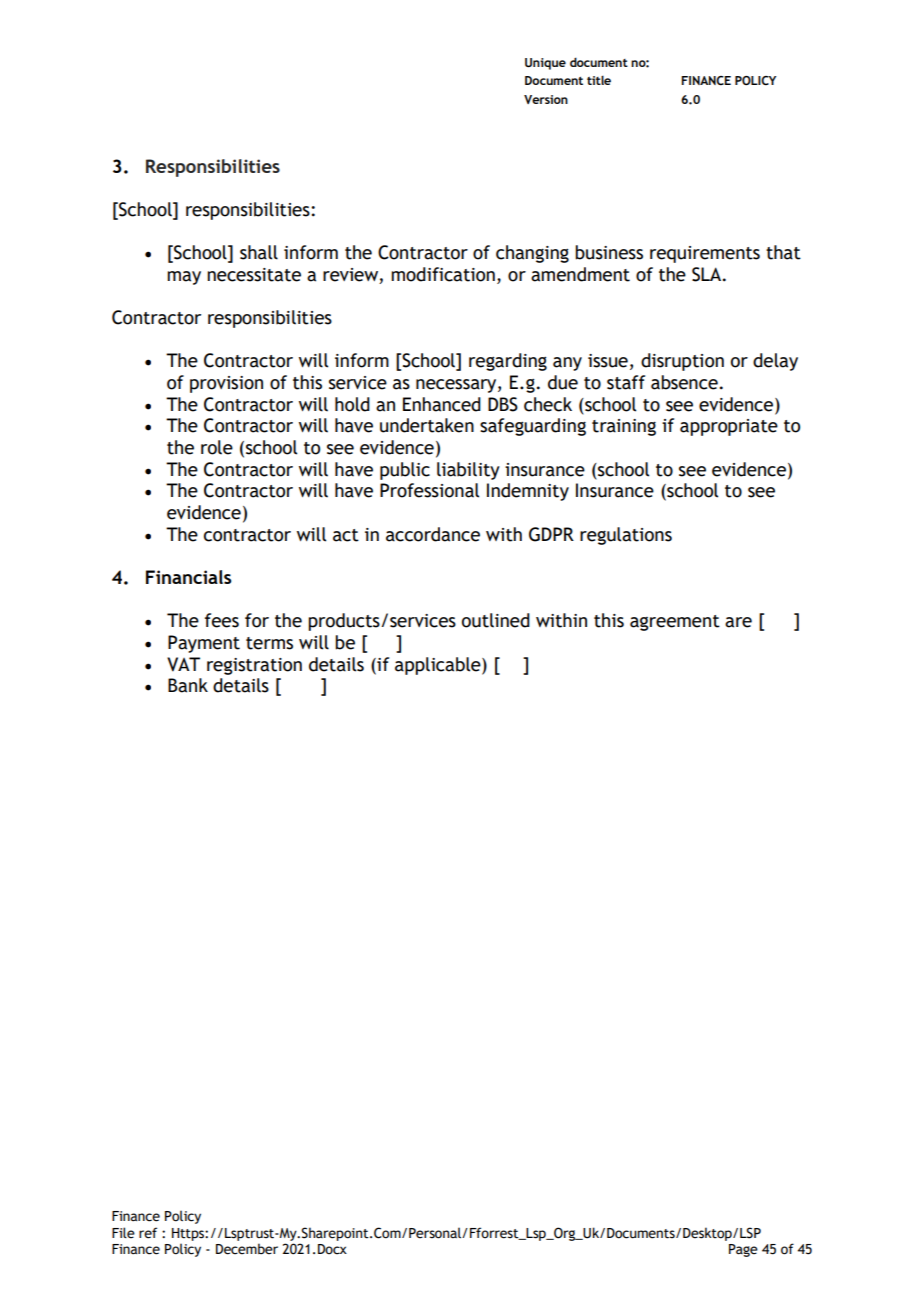 Image resolution: width=924 pixels, height=1308 pixels. Describe the element at coordinates (546, 99) in the screenshot. I see `Version` at that location.
